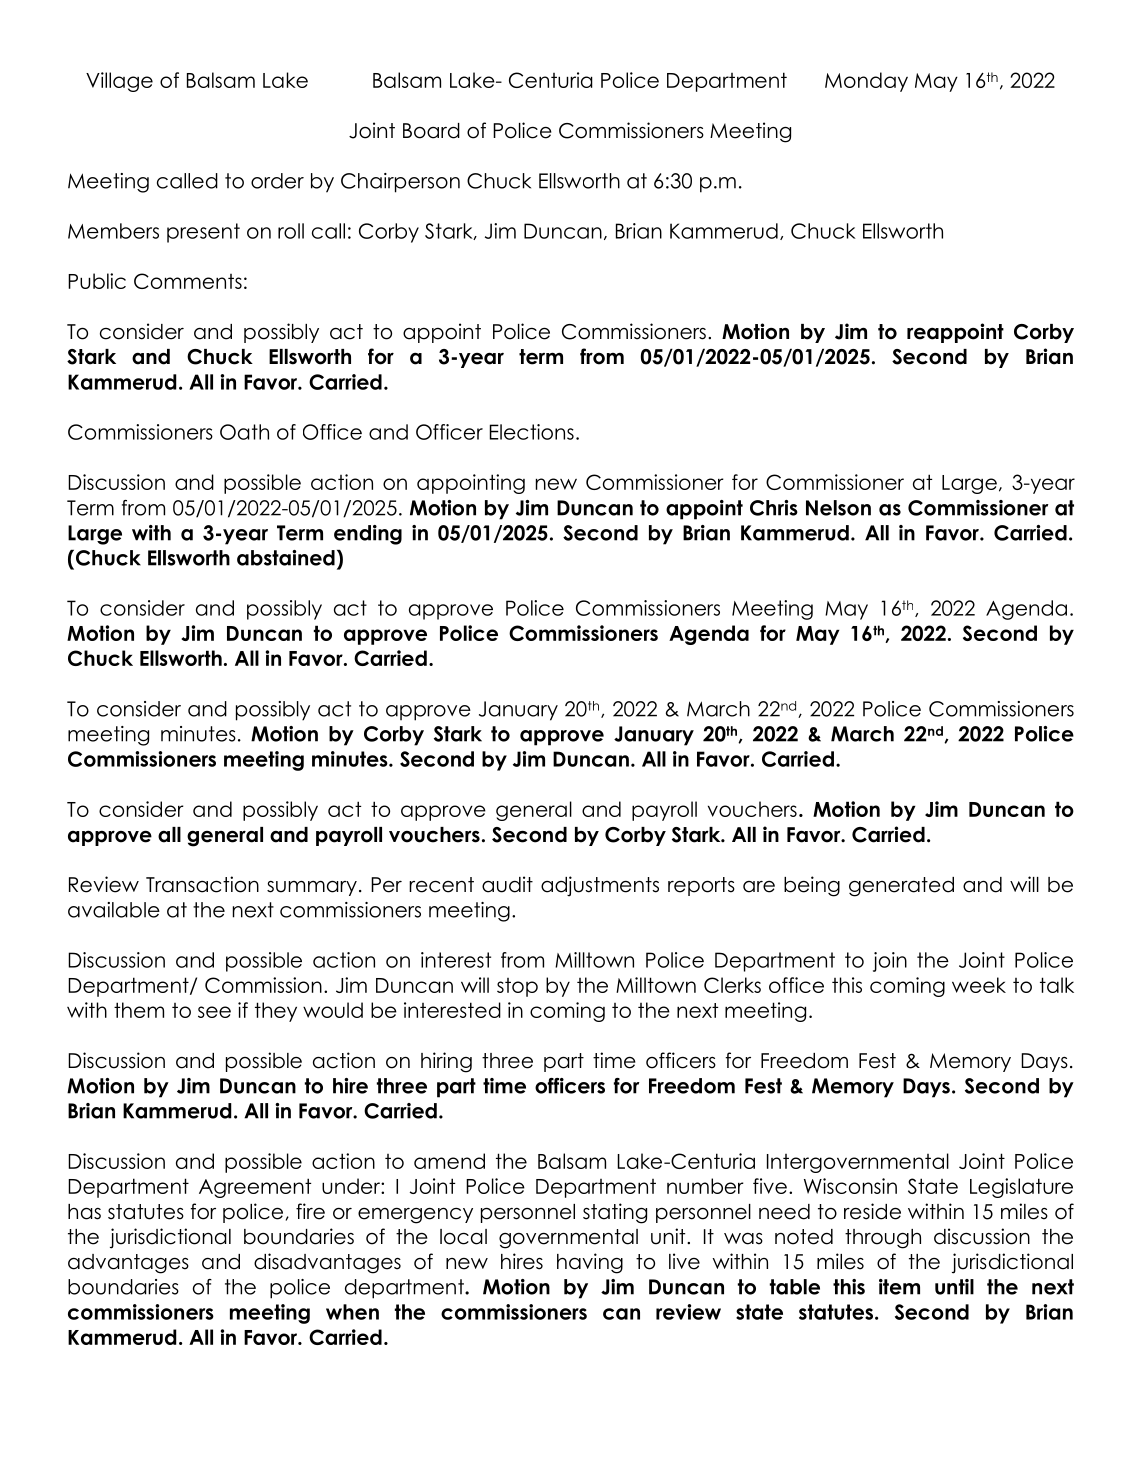 The height and width of the image is (1476, 1141). What do you see at coordinates (286, 558) in the image?
I see `abstained` at bounding box center [286, 558].
